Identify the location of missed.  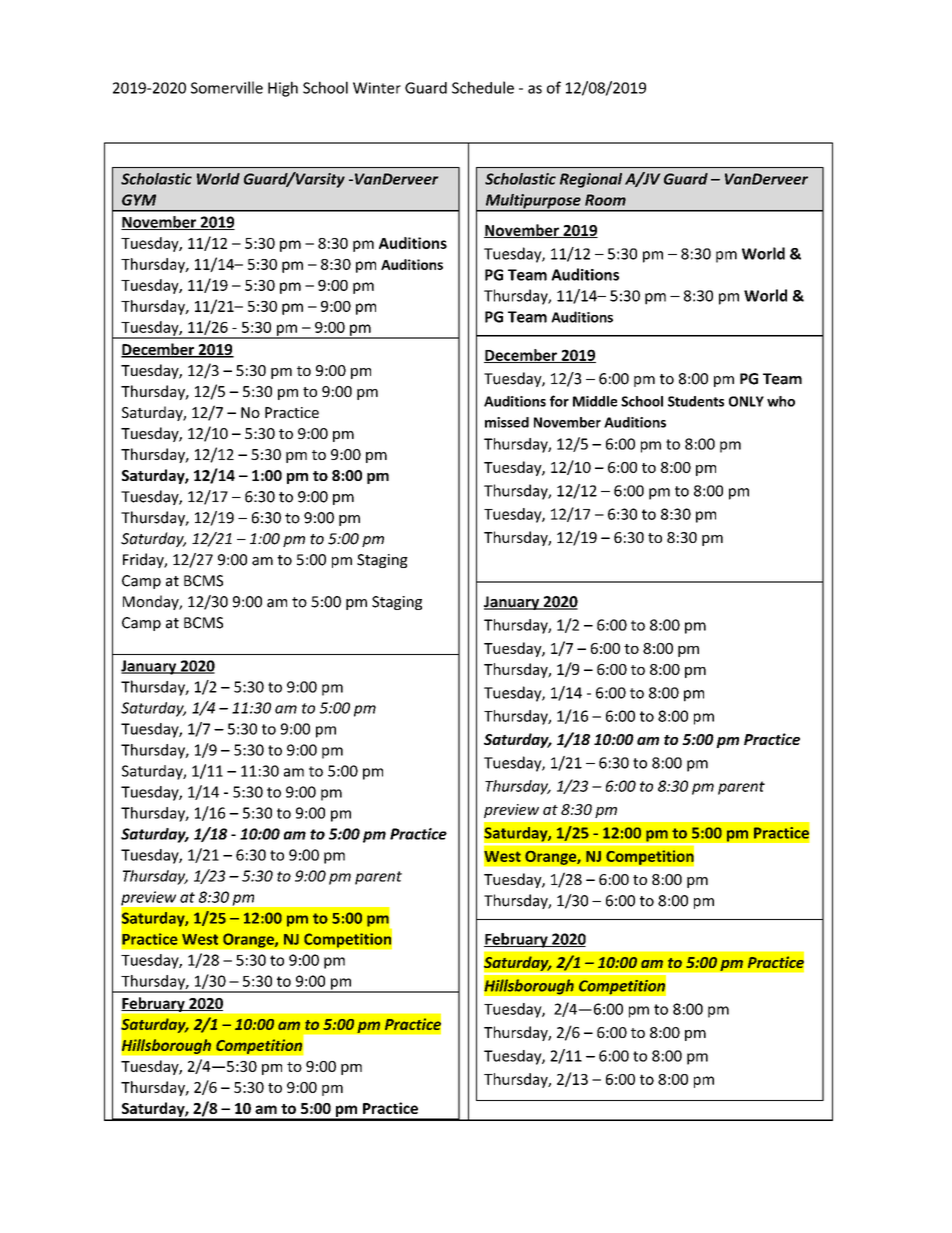
(507, 422).
